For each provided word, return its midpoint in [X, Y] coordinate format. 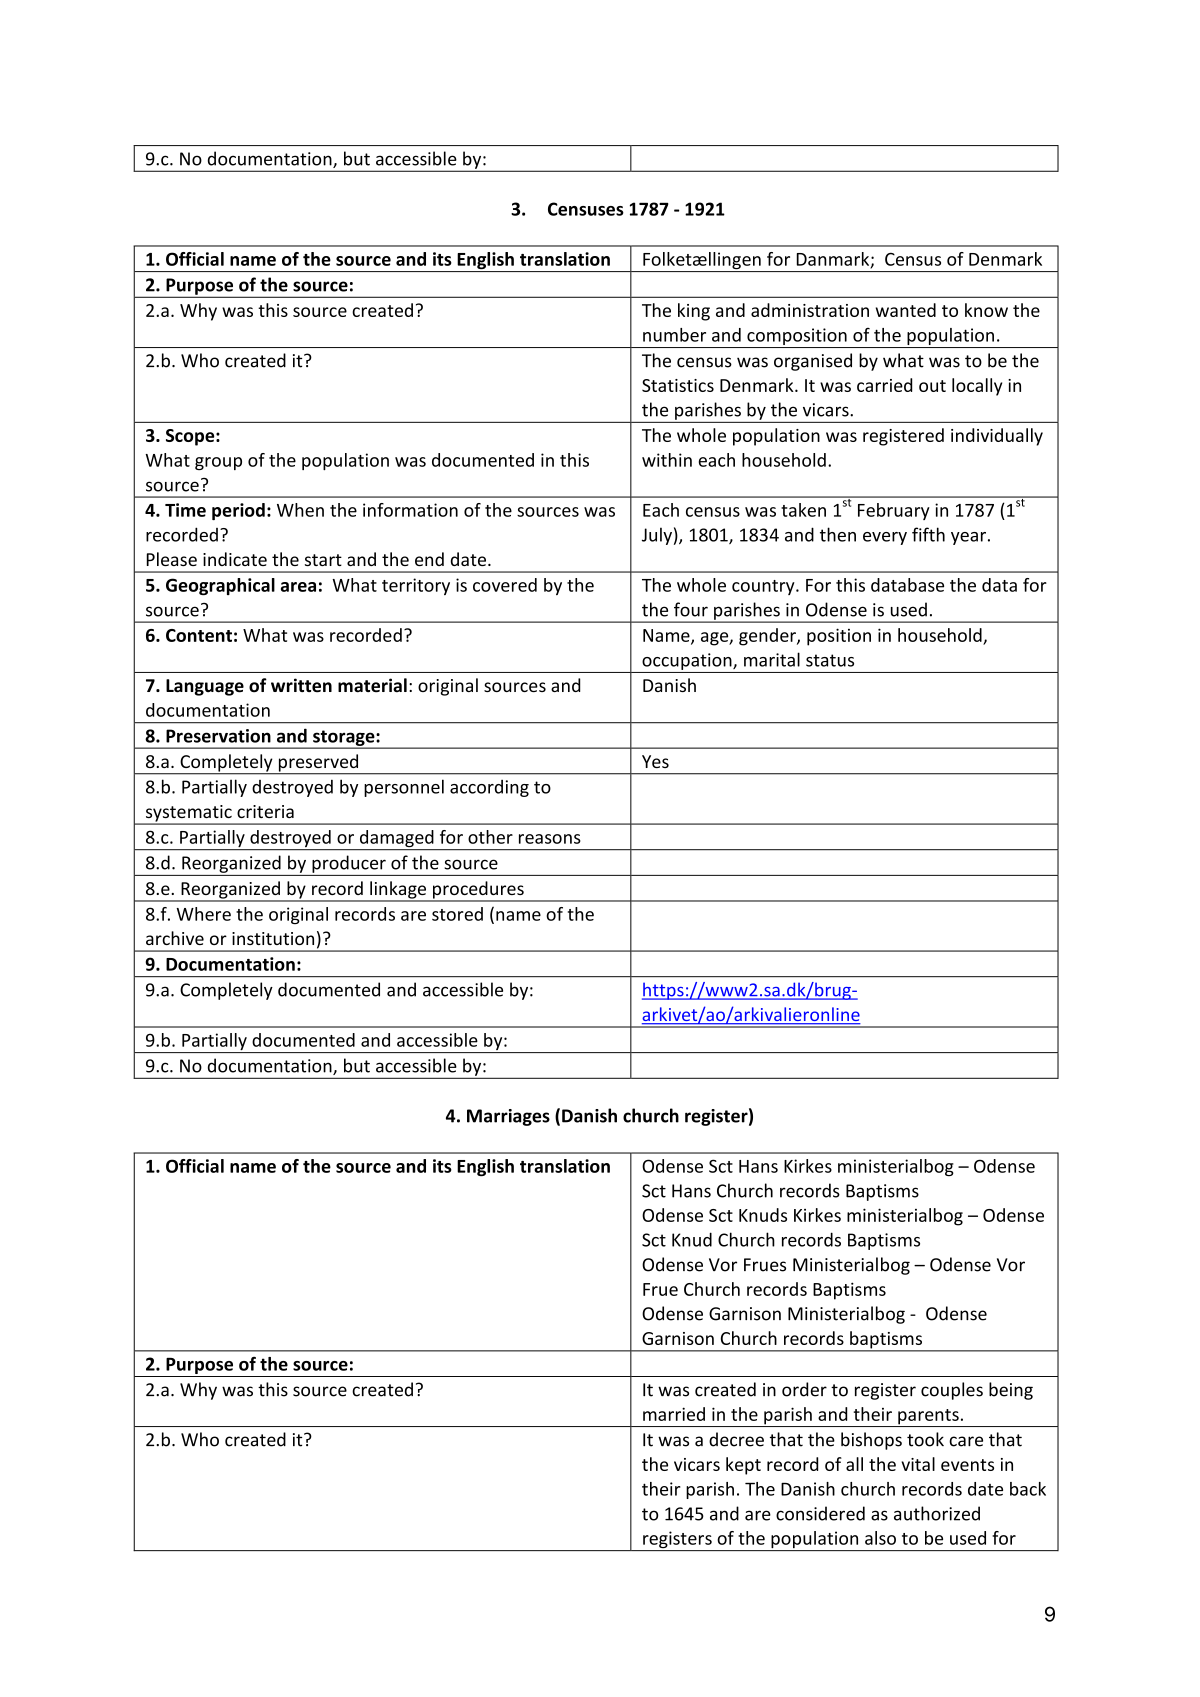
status [830, 660]
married [674, 1414]
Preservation [218, 736]
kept [743, 1466]
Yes [655, 761]
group [218, 463]
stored [457, 914]
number [674, 335]
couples [952, 1391]
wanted [906, 310]
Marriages [508, 1117]
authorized [937, 1513]
